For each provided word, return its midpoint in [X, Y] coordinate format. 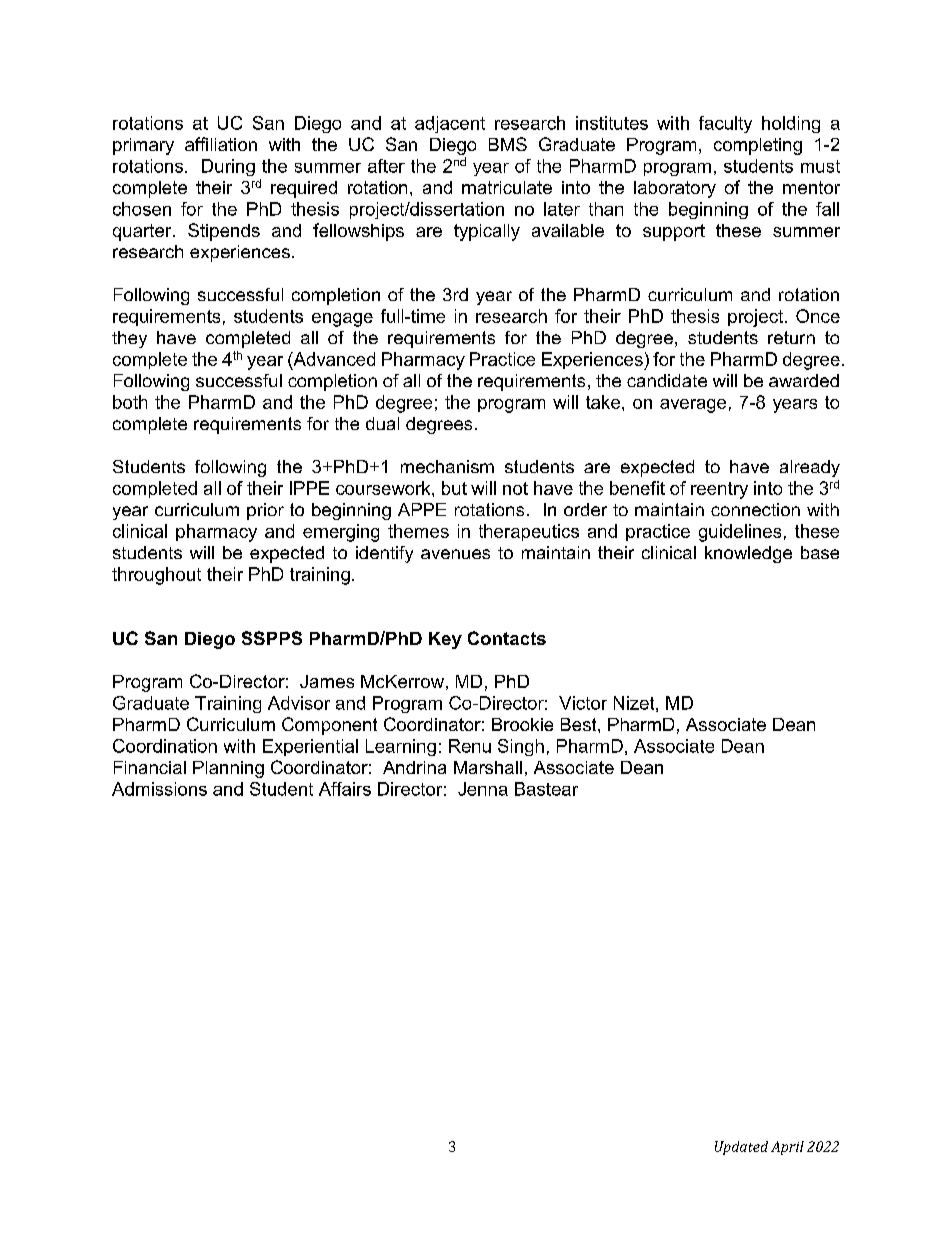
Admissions [159, 789]
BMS [508, 144]
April [787, 1148]
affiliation [221, 144]
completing [758, 146]
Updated [741, 1148]
